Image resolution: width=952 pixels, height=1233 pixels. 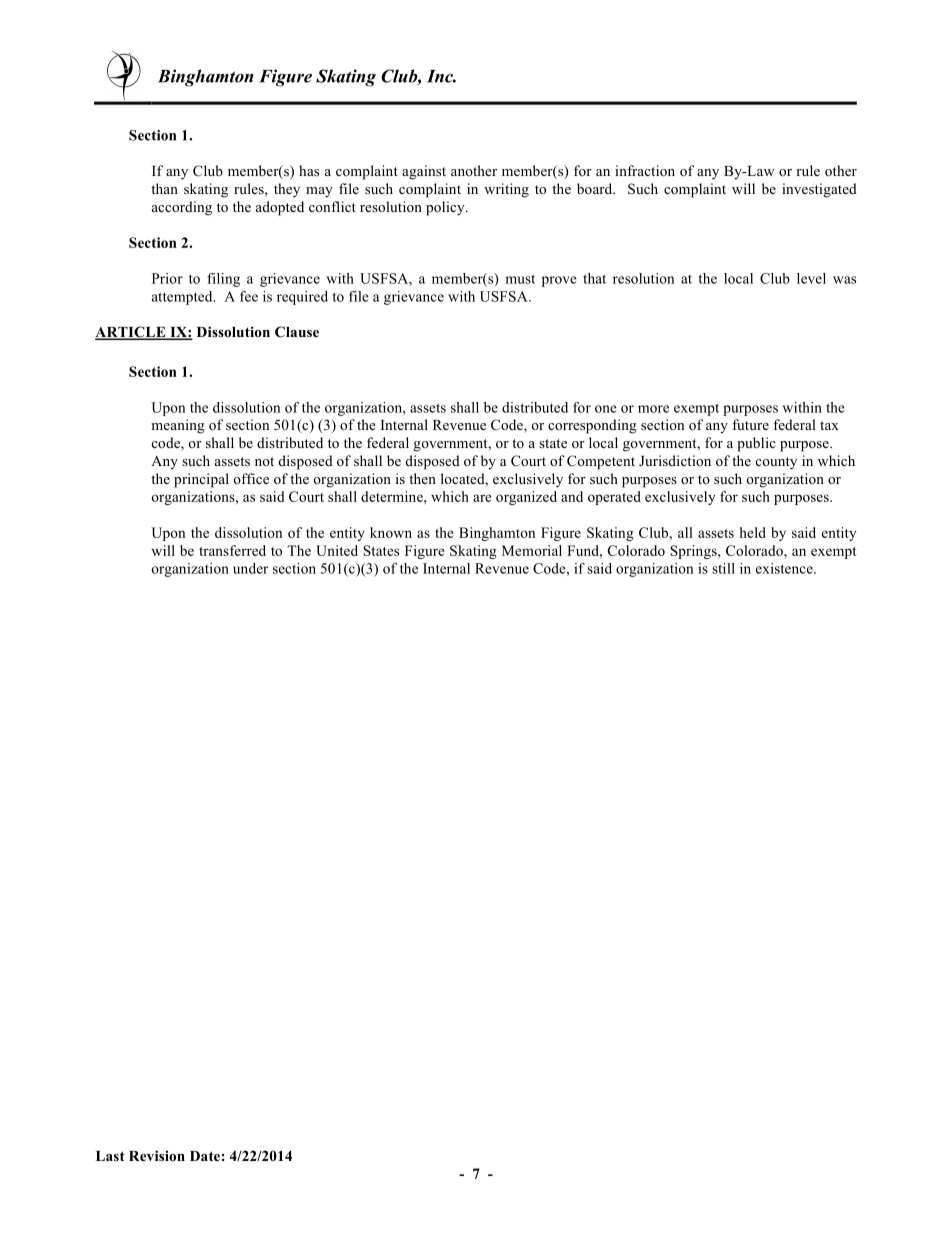 I want to click on Memorial, so click(x=532, y=550).
